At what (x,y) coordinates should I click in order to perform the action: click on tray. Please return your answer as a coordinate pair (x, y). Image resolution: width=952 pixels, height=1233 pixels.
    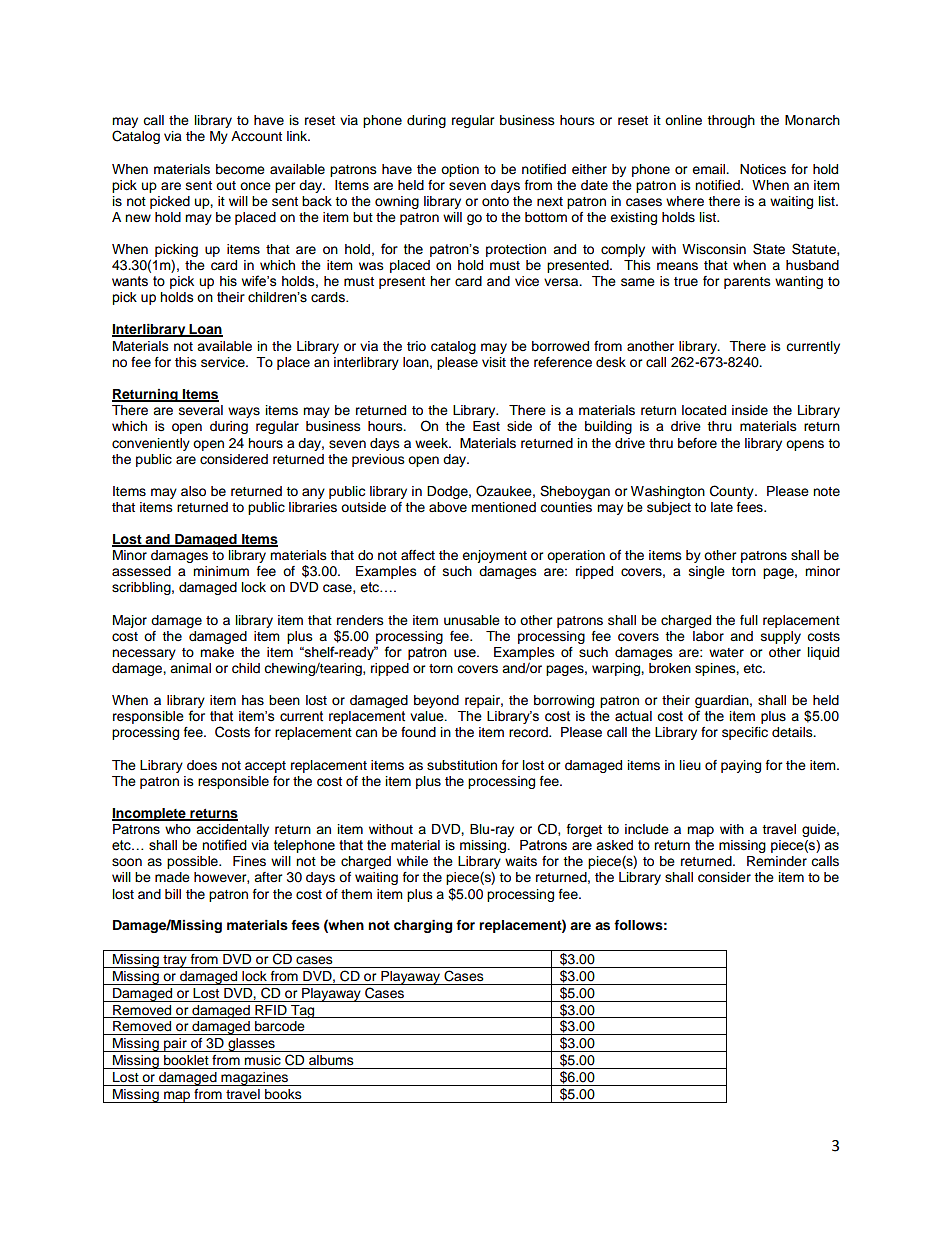
    Looking at the image, I should click on (175, 961).
